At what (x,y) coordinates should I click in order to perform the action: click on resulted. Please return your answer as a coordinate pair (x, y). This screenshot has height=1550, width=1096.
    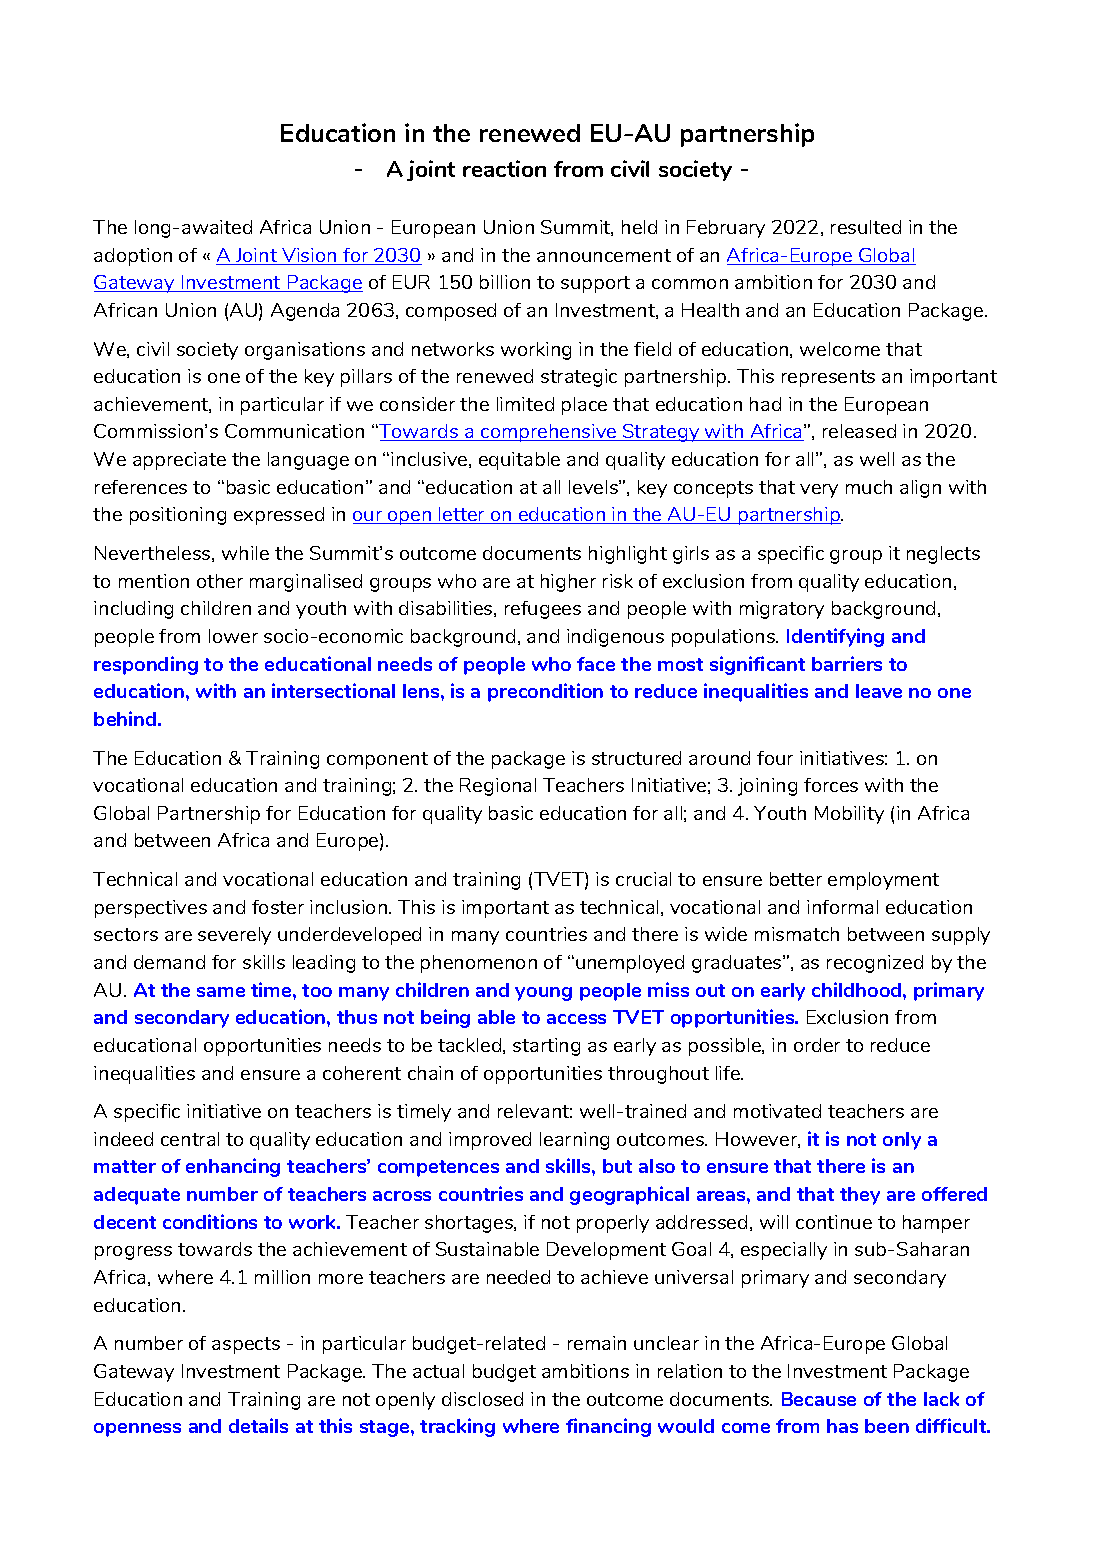
    Looking at the image, I should click on (866, 227).
